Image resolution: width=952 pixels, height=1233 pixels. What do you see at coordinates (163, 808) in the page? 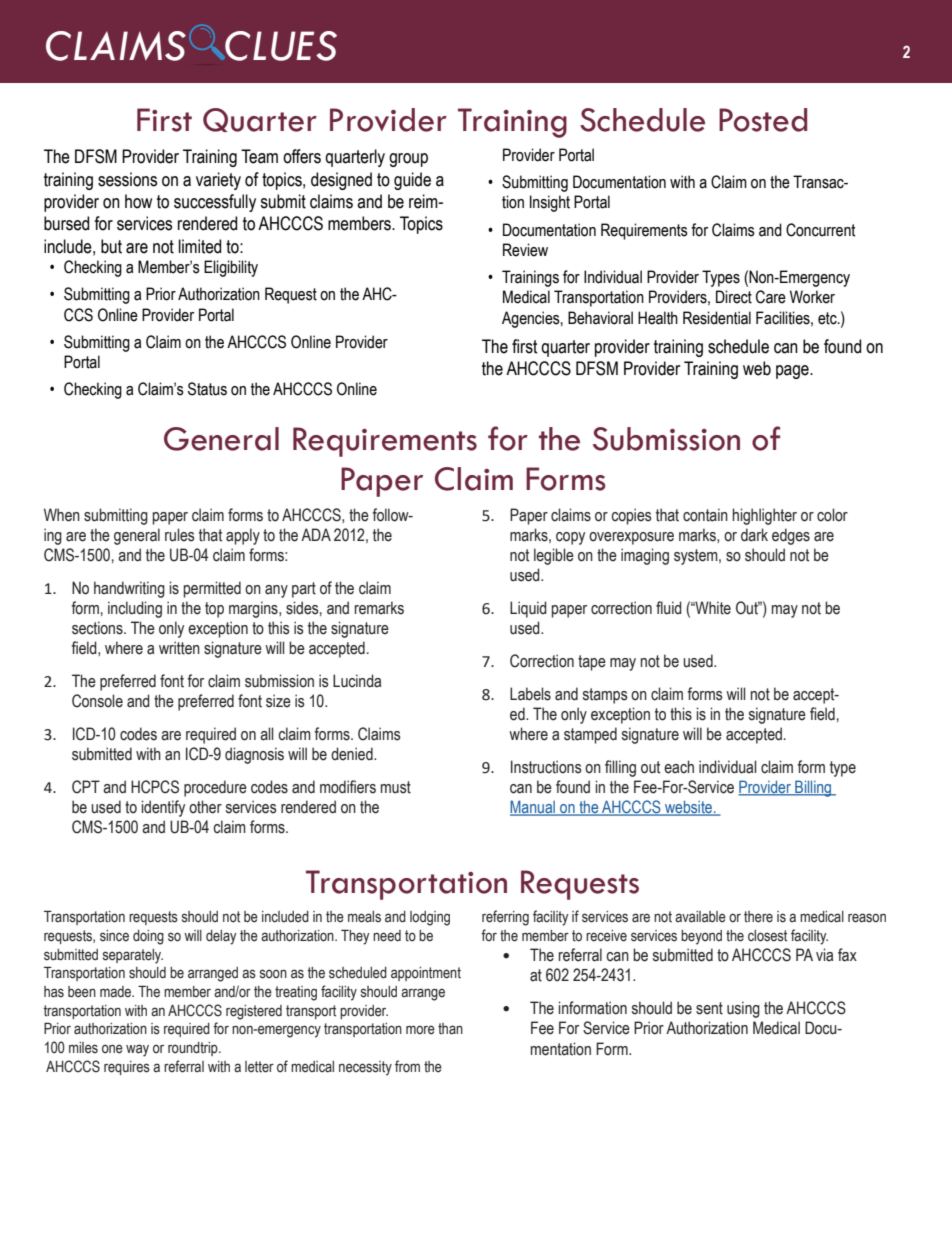
I see `identify` at bounding box center [163, 808].
